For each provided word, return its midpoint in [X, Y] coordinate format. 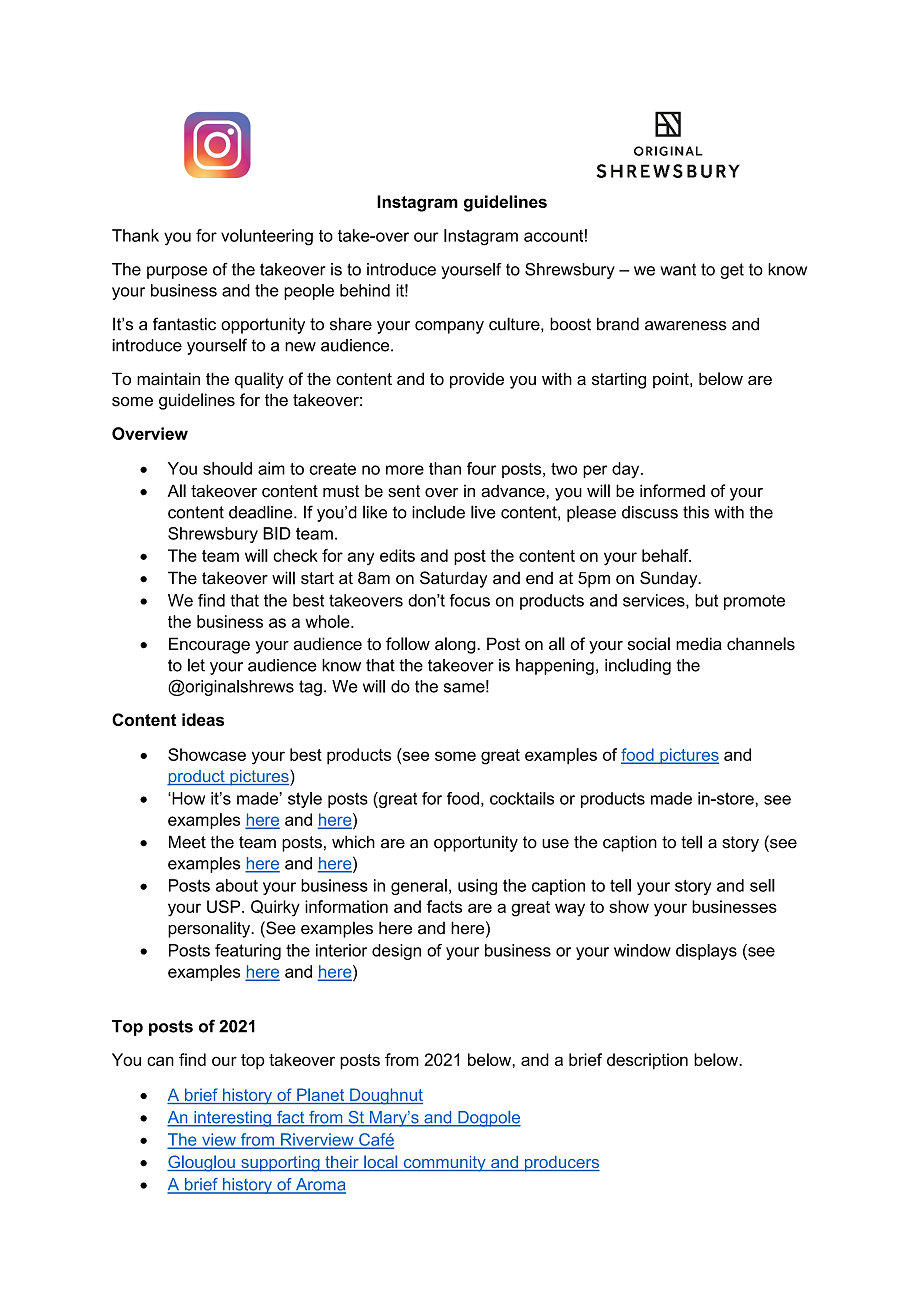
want [678, 269]
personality [210, 929]
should [227, 468]
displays [706, 952]
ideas [203, 719]
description [647, 1061]
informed [672, 491]
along [456, 645]
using [477, 887]
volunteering [267, 237]
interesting [232, 1119]
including [638, 666]
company [449, 327]
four [481, 468]
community [444, 1164]
